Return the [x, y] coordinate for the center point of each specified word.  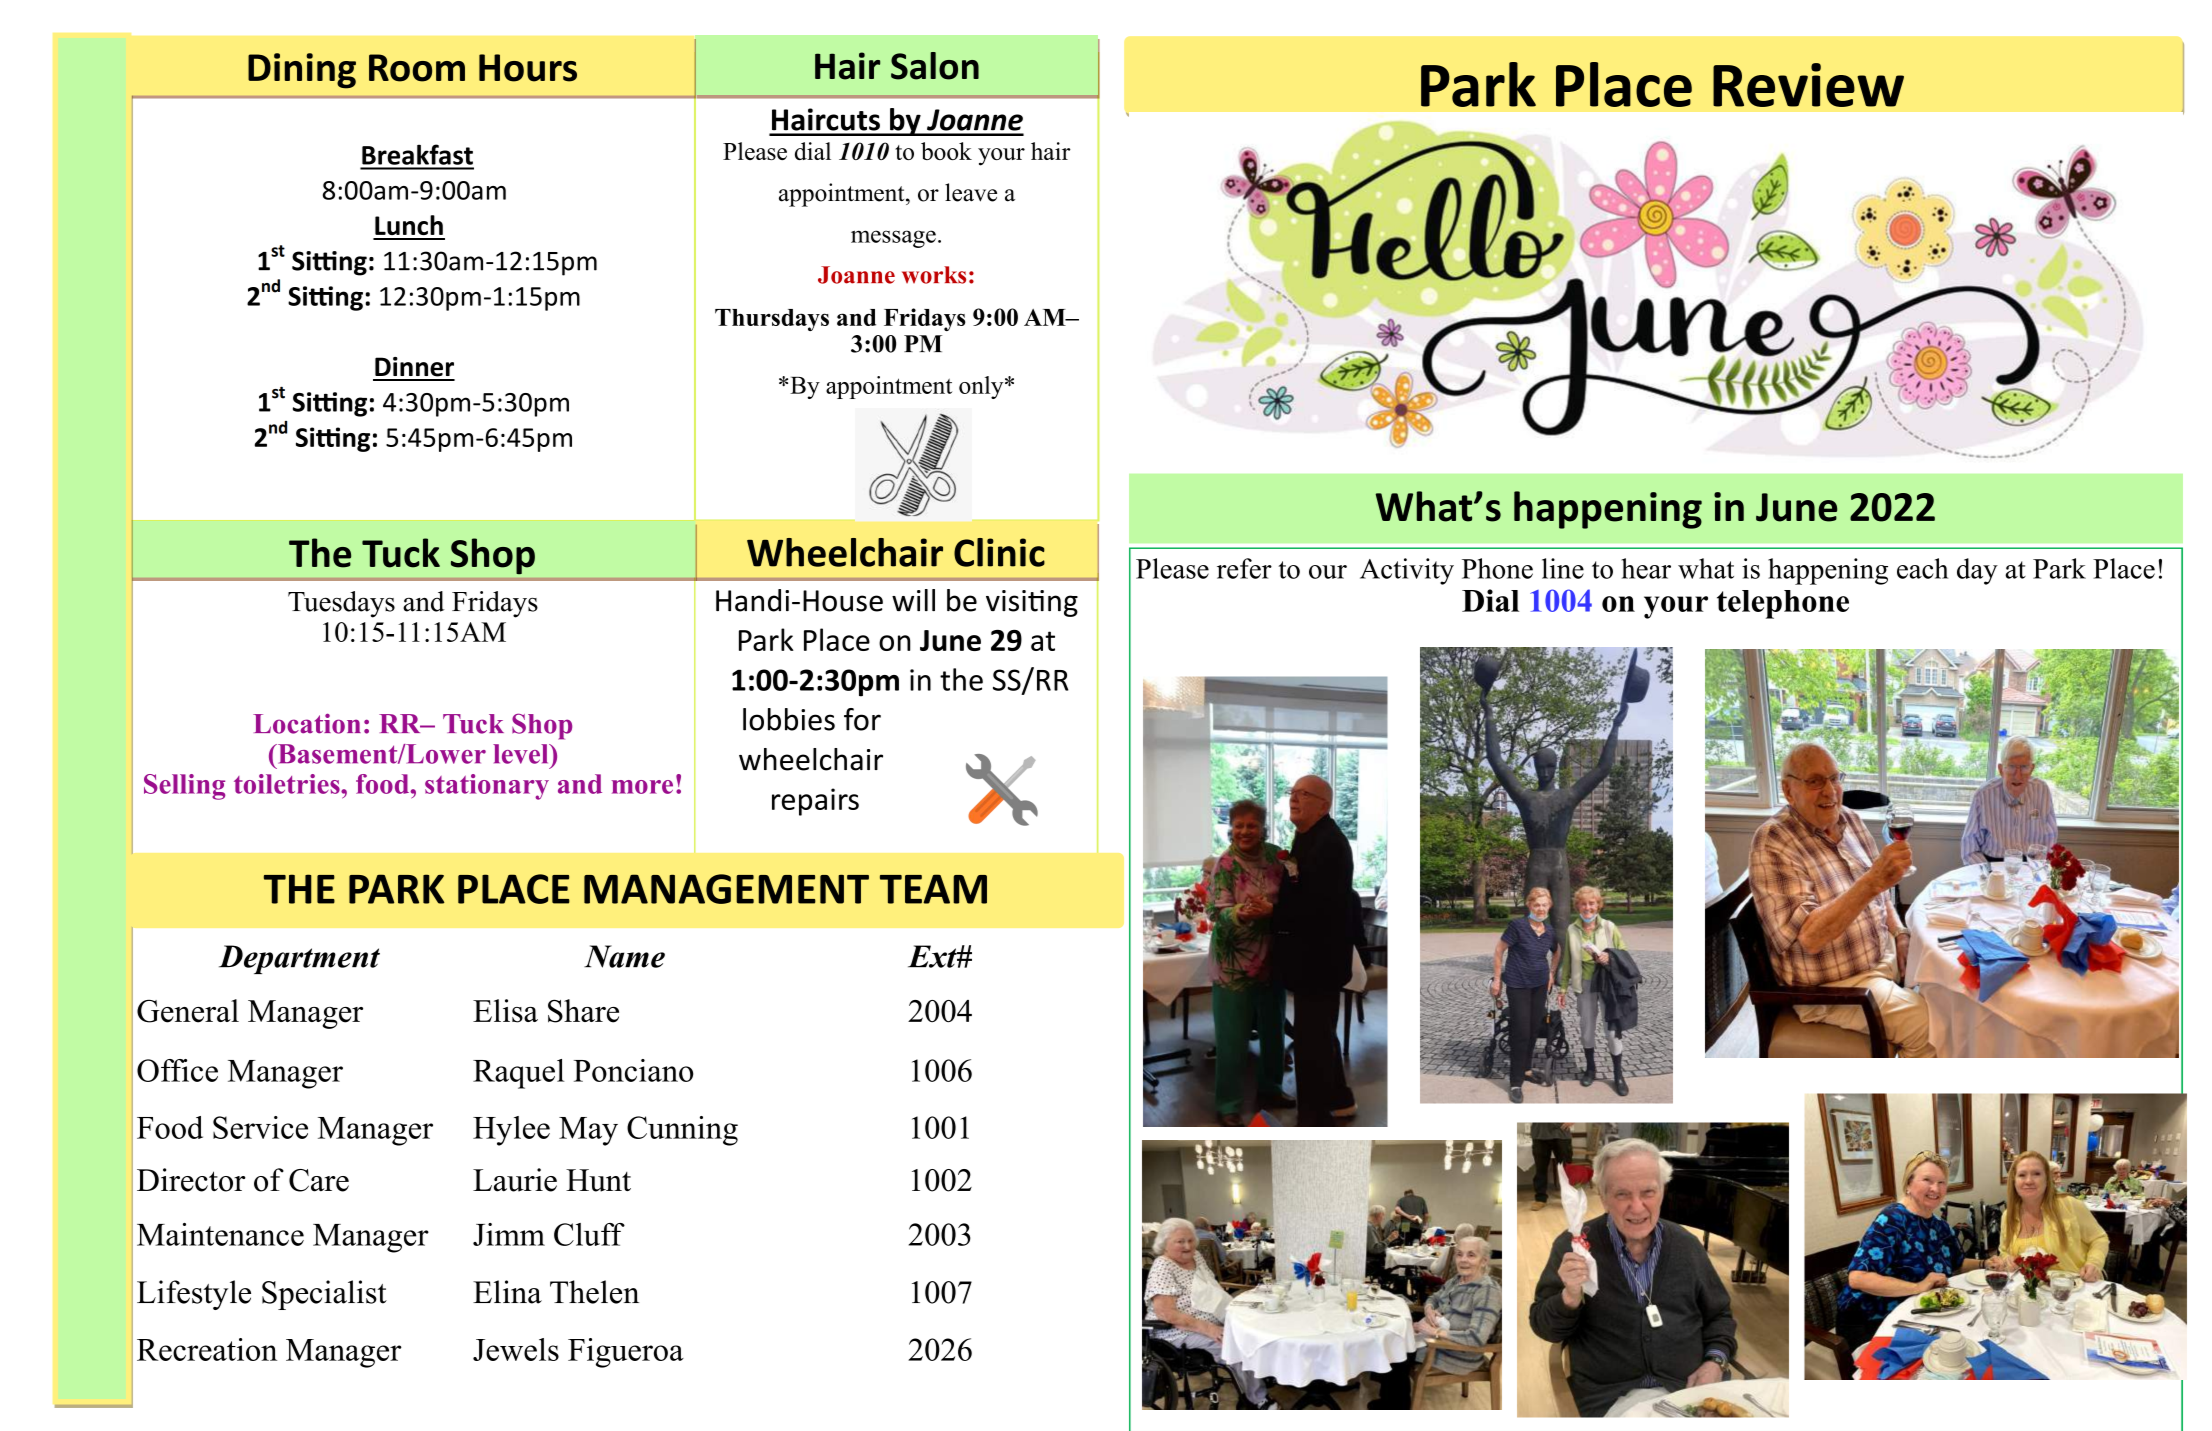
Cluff [589, 1234]
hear [1646, 568]
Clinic [999, 552]
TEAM [933, 889]
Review [1808, 85]
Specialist [324, 1295]
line [1563, 568]
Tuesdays [341, 604]
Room [417, 68]
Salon [935, 66]
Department [299, 959]
